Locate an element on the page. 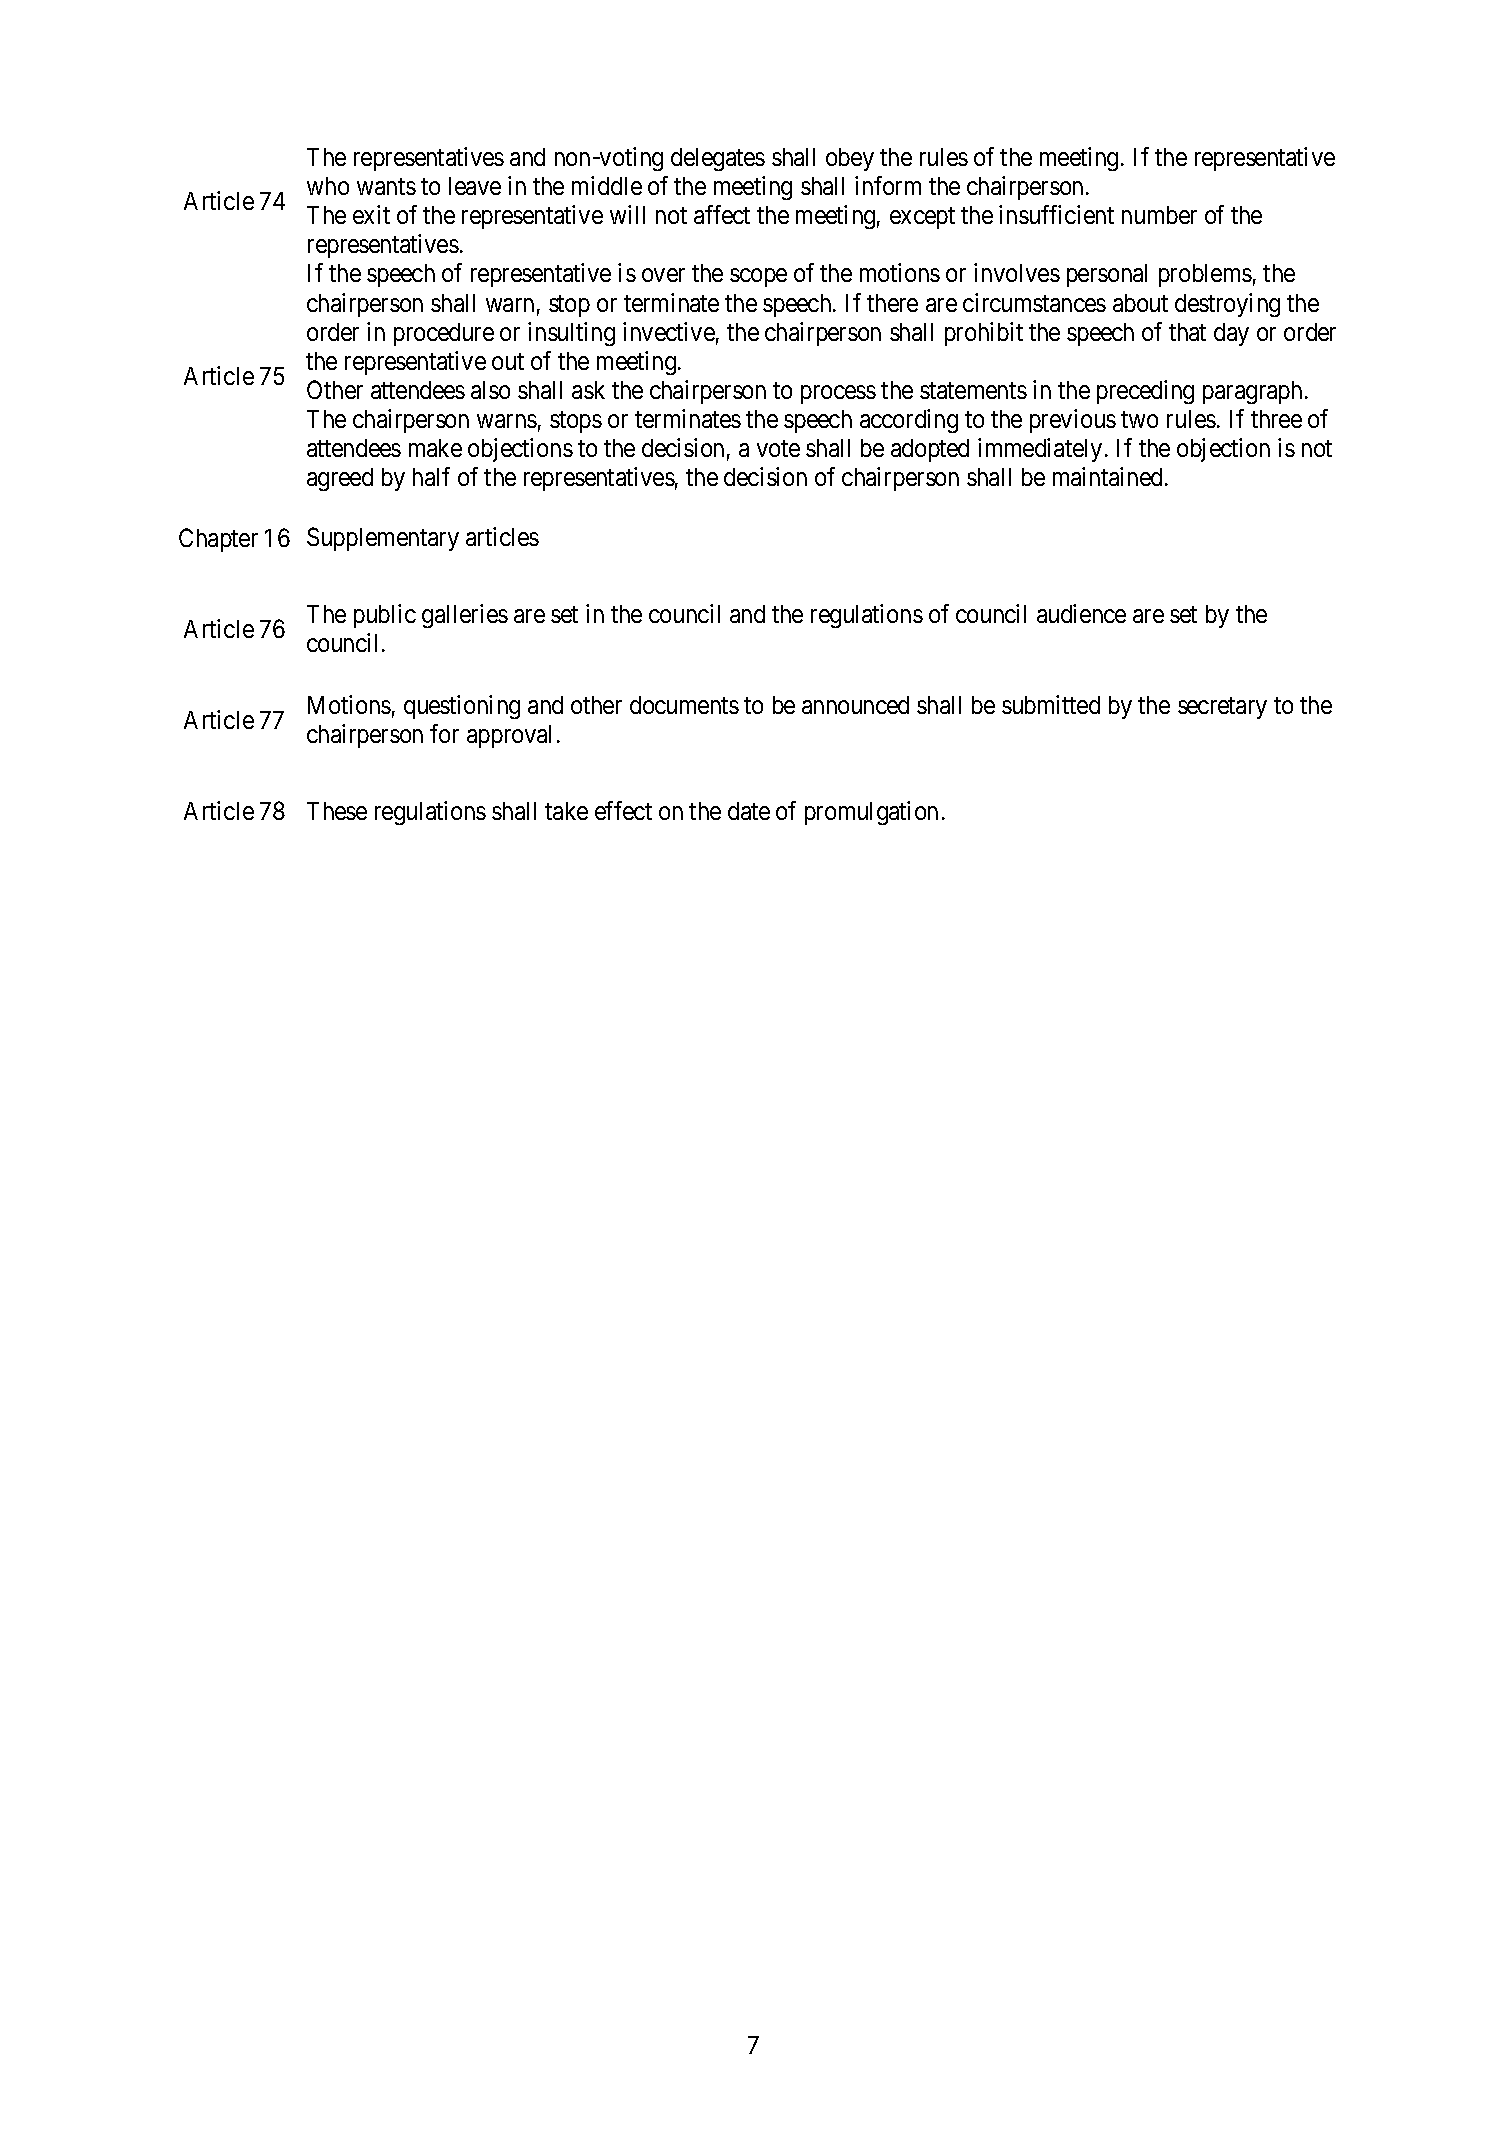  date is located at coordinates (749, 811).
